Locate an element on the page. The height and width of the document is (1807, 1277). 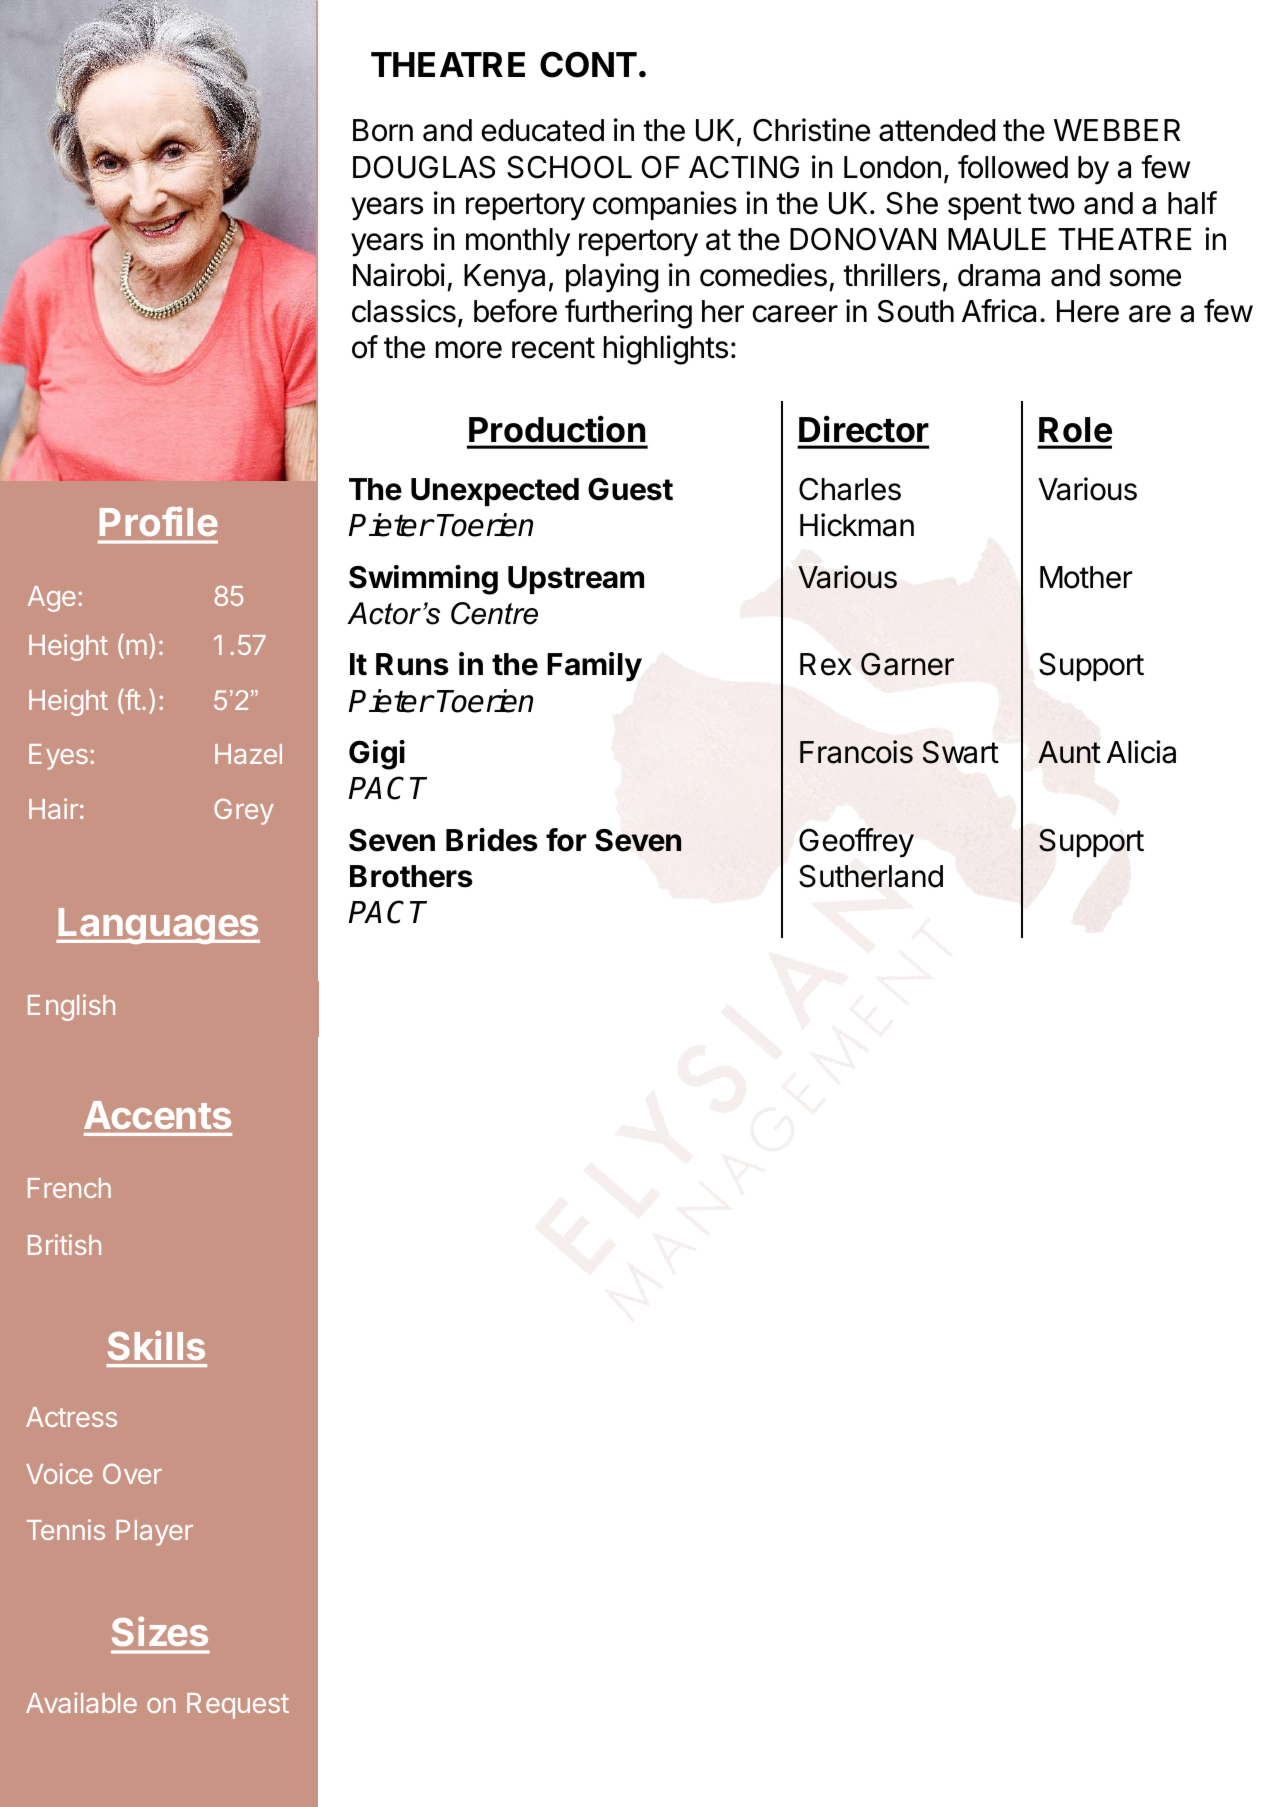
SCHOOL is located at coordinates (569, 167).
